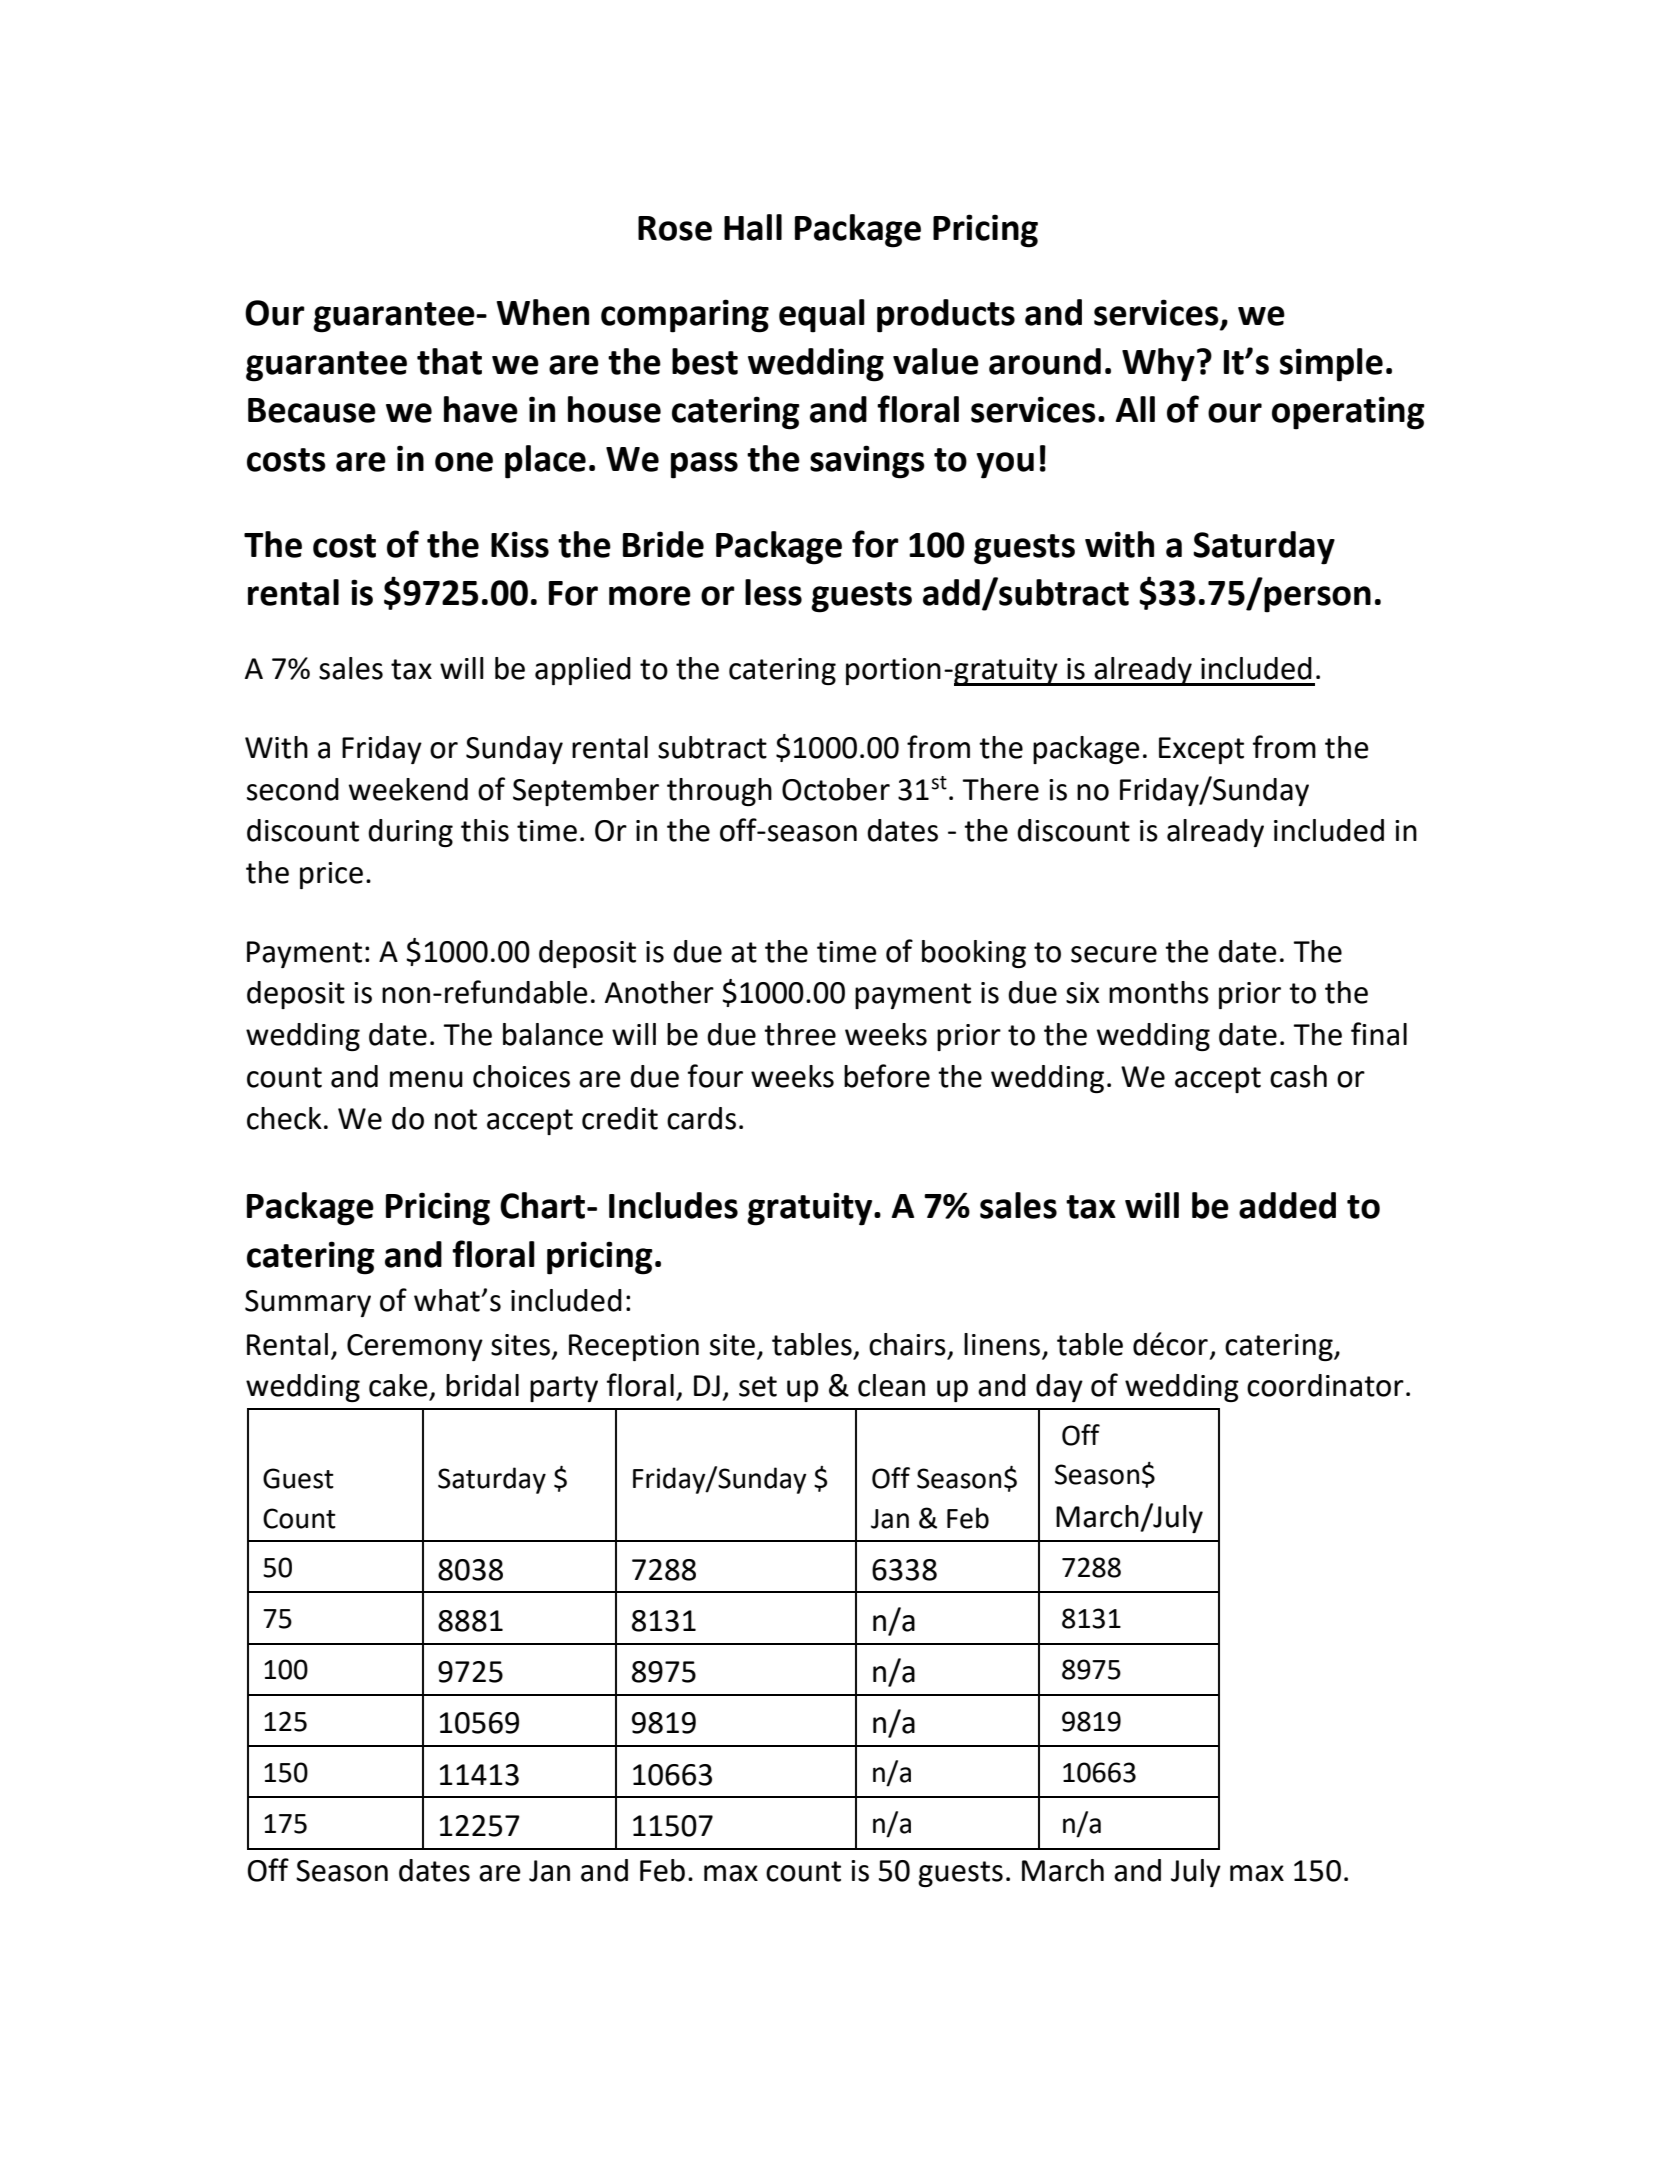 This document has height=2168, width=1675. I want to click on months, so click(1159, 992).
